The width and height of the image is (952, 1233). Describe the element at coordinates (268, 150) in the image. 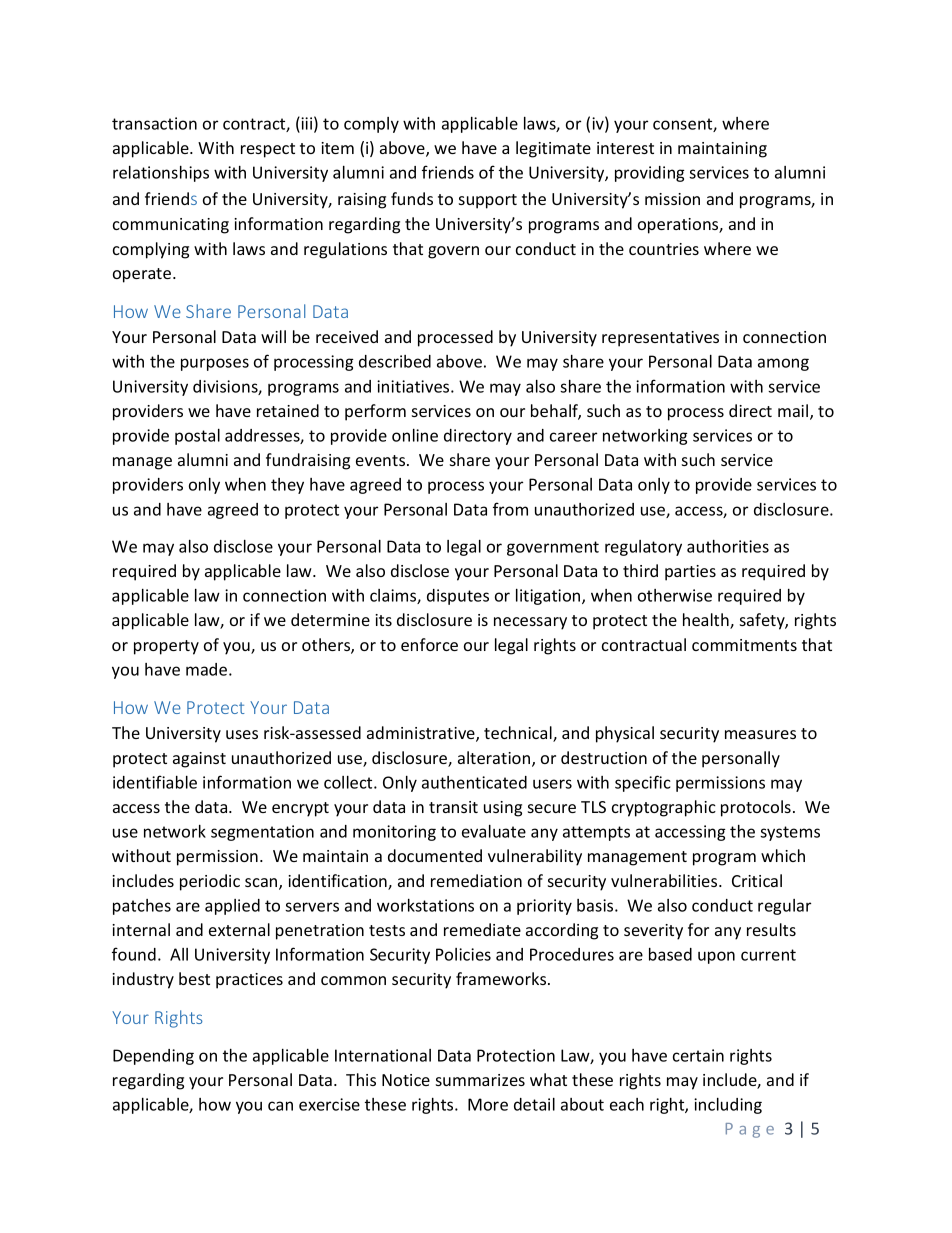

I see `respect` at that location.
